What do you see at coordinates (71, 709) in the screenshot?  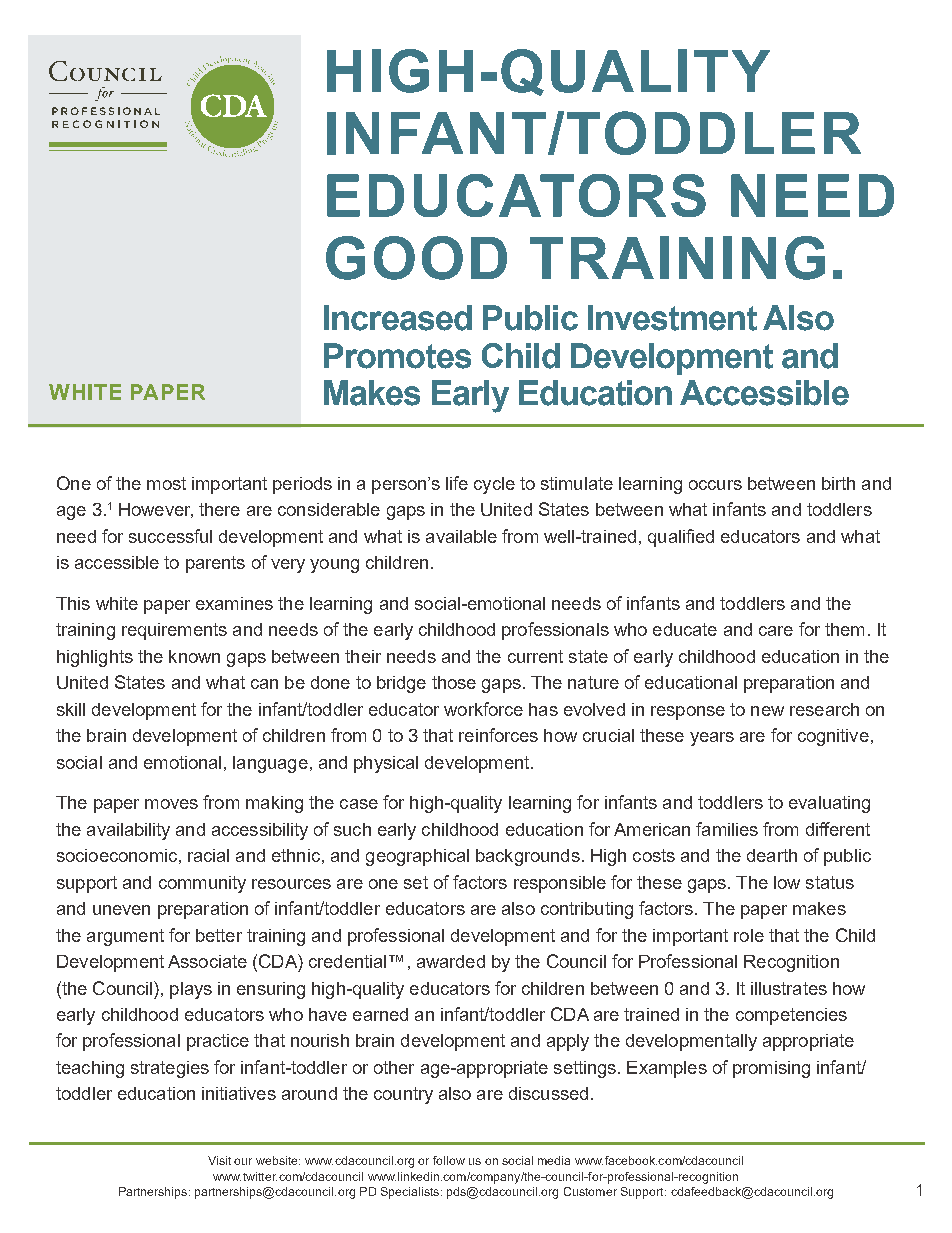 I see `skill` at bounding box center [71, 709].
